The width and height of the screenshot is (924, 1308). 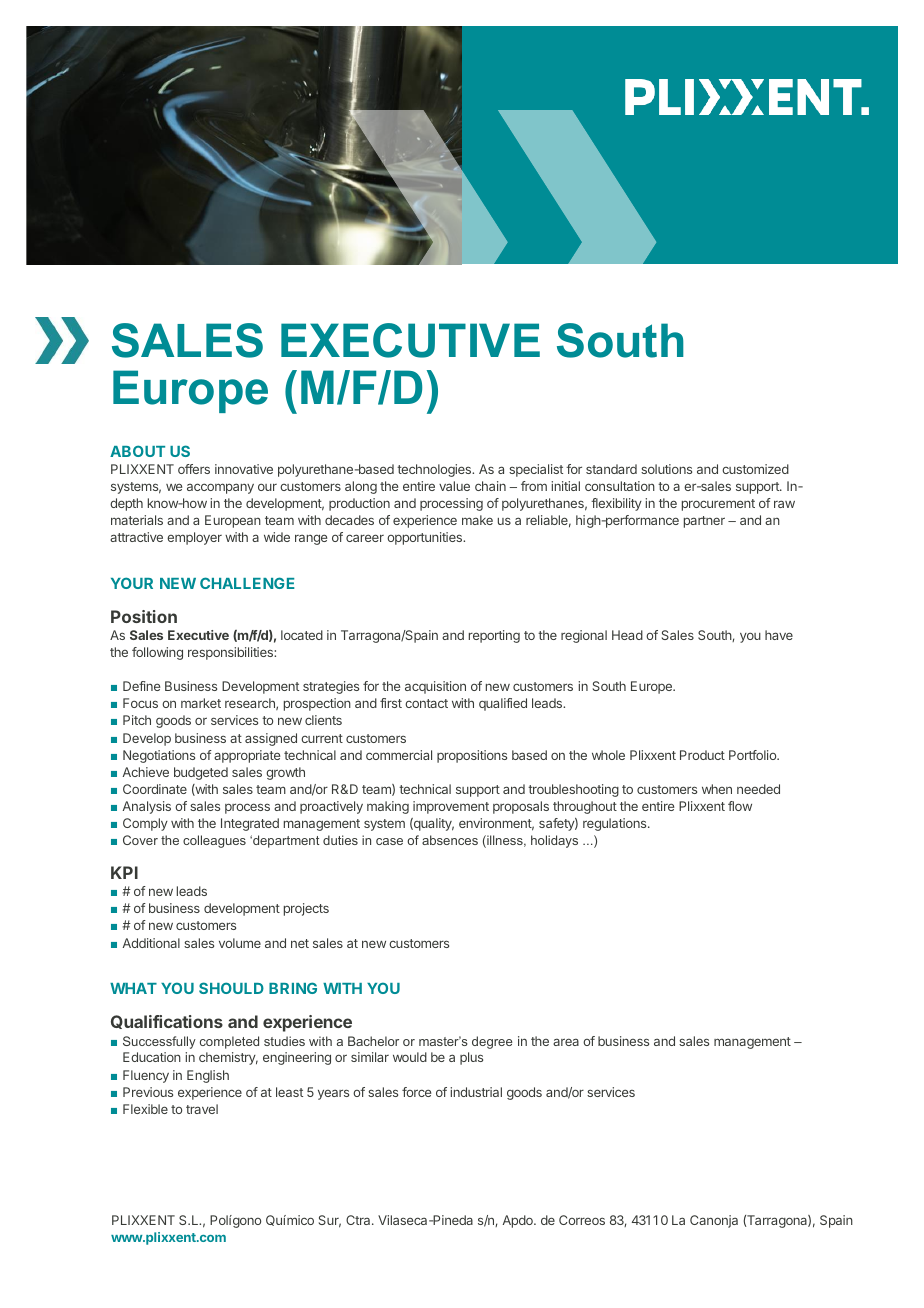 I want to click on budgeted, so click(x=201, y=773).
